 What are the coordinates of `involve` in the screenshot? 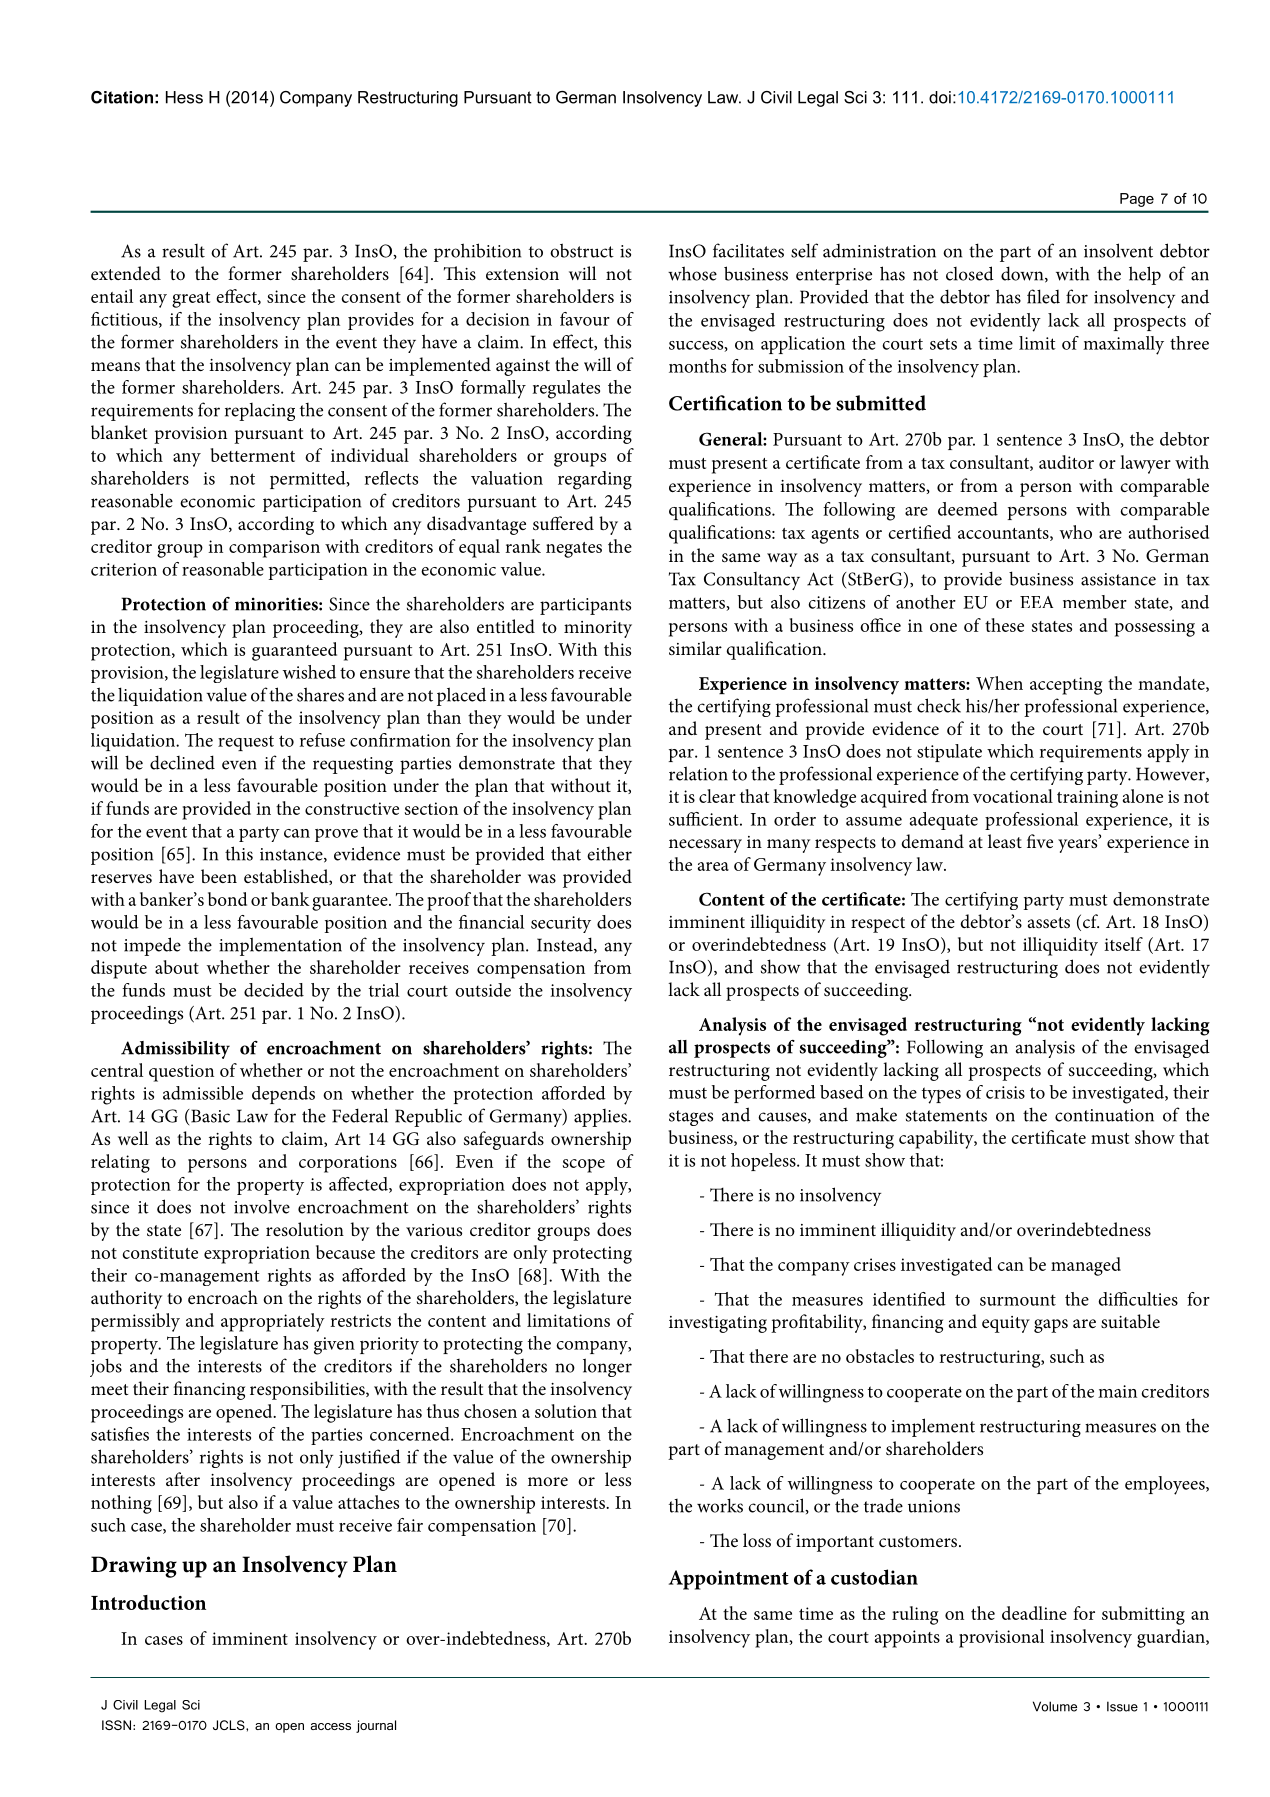 It's located at (262, 1206).
